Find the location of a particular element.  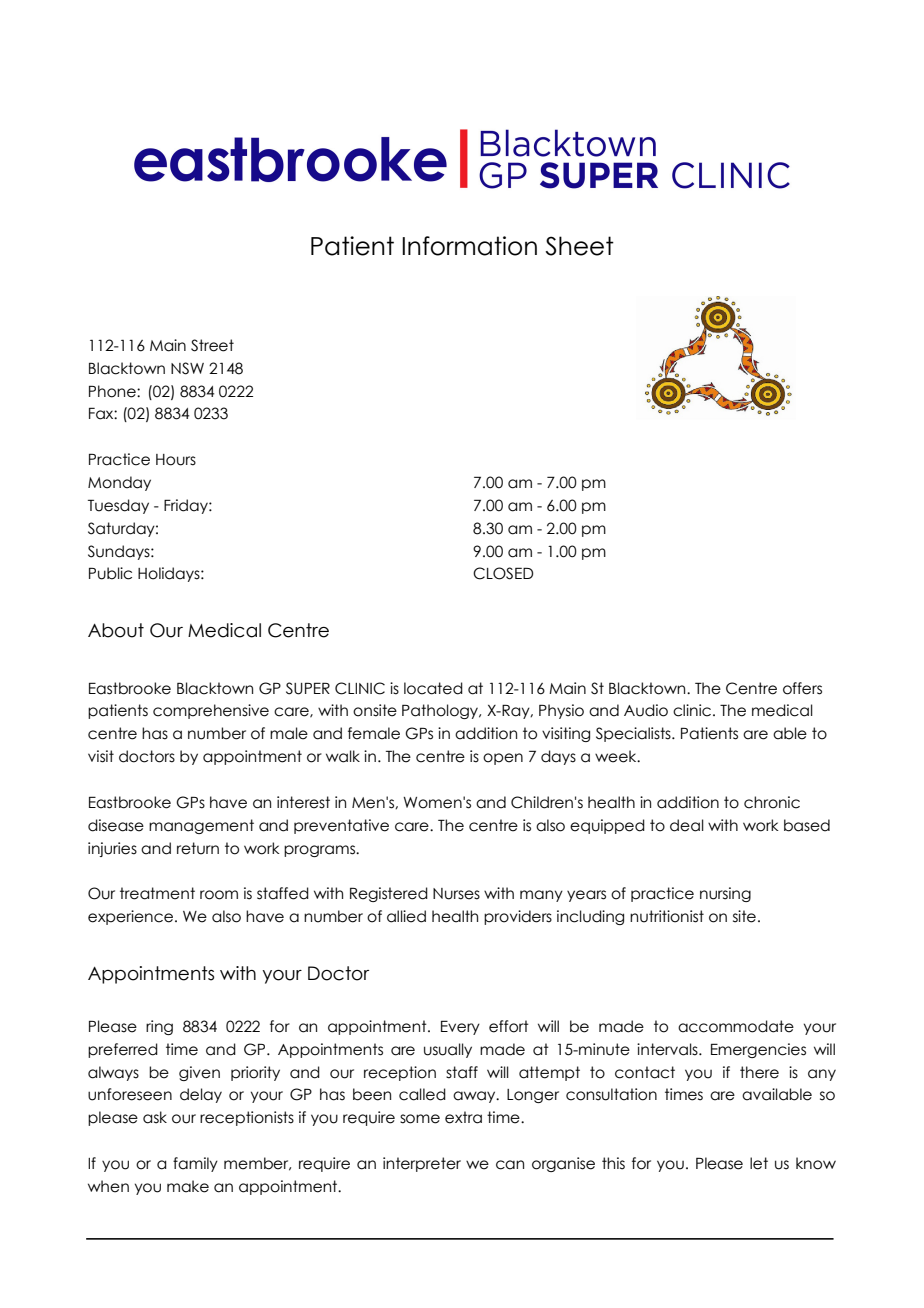

let is located at coordinates (759, 1163).
